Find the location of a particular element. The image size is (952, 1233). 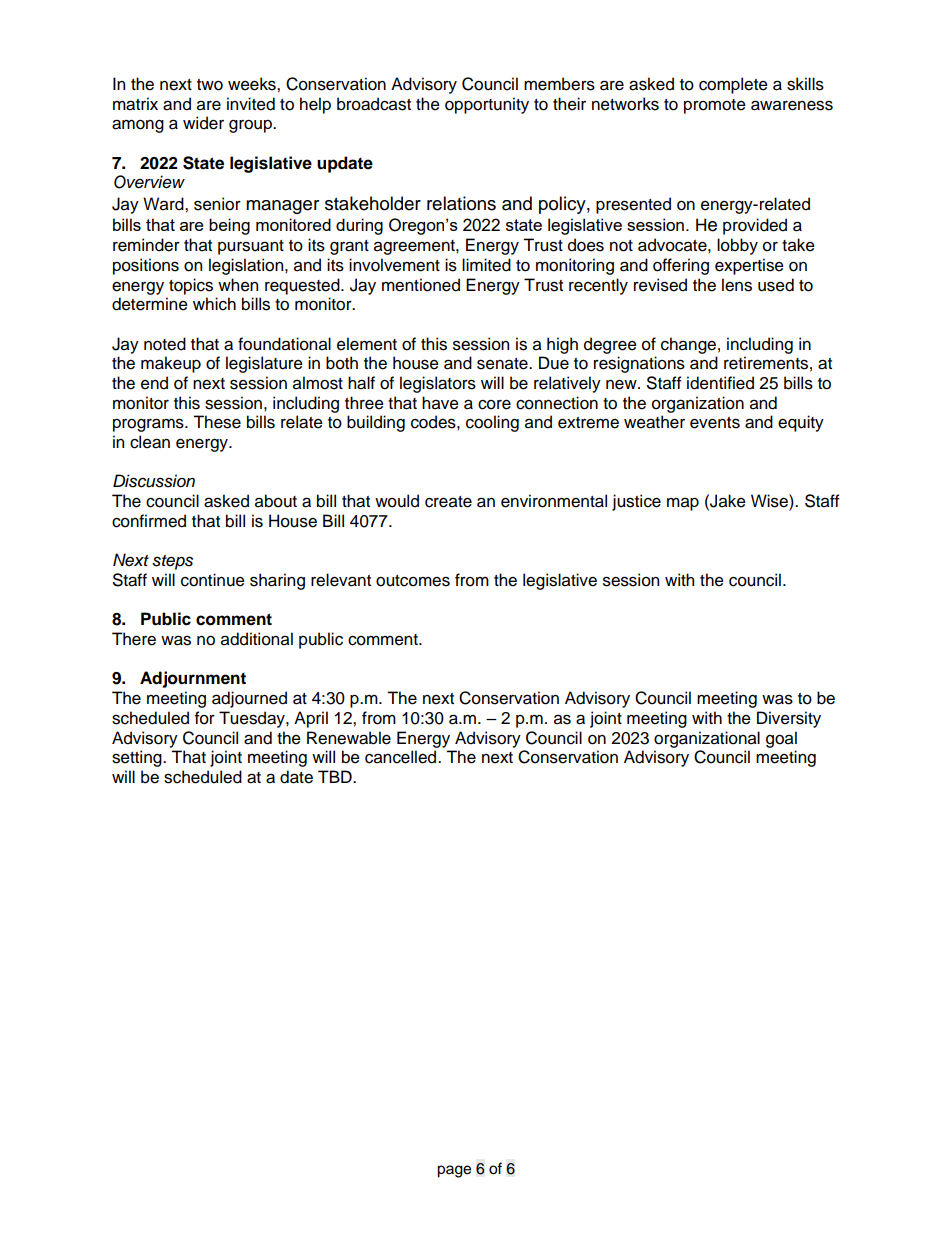

wider is located at coordinates (203, 123).
